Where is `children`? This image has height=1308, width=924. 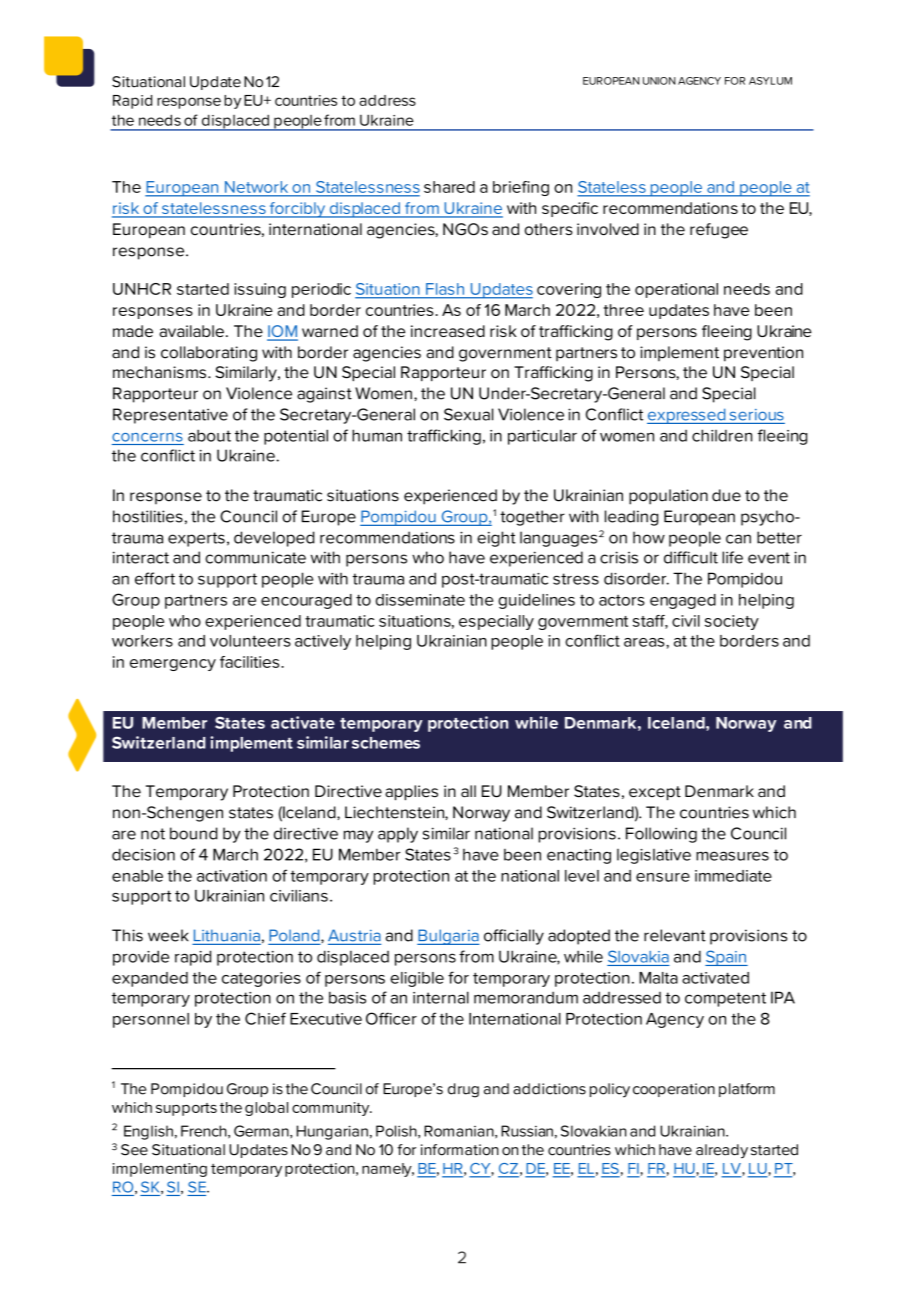
children is located at coordinates (722, 435).
